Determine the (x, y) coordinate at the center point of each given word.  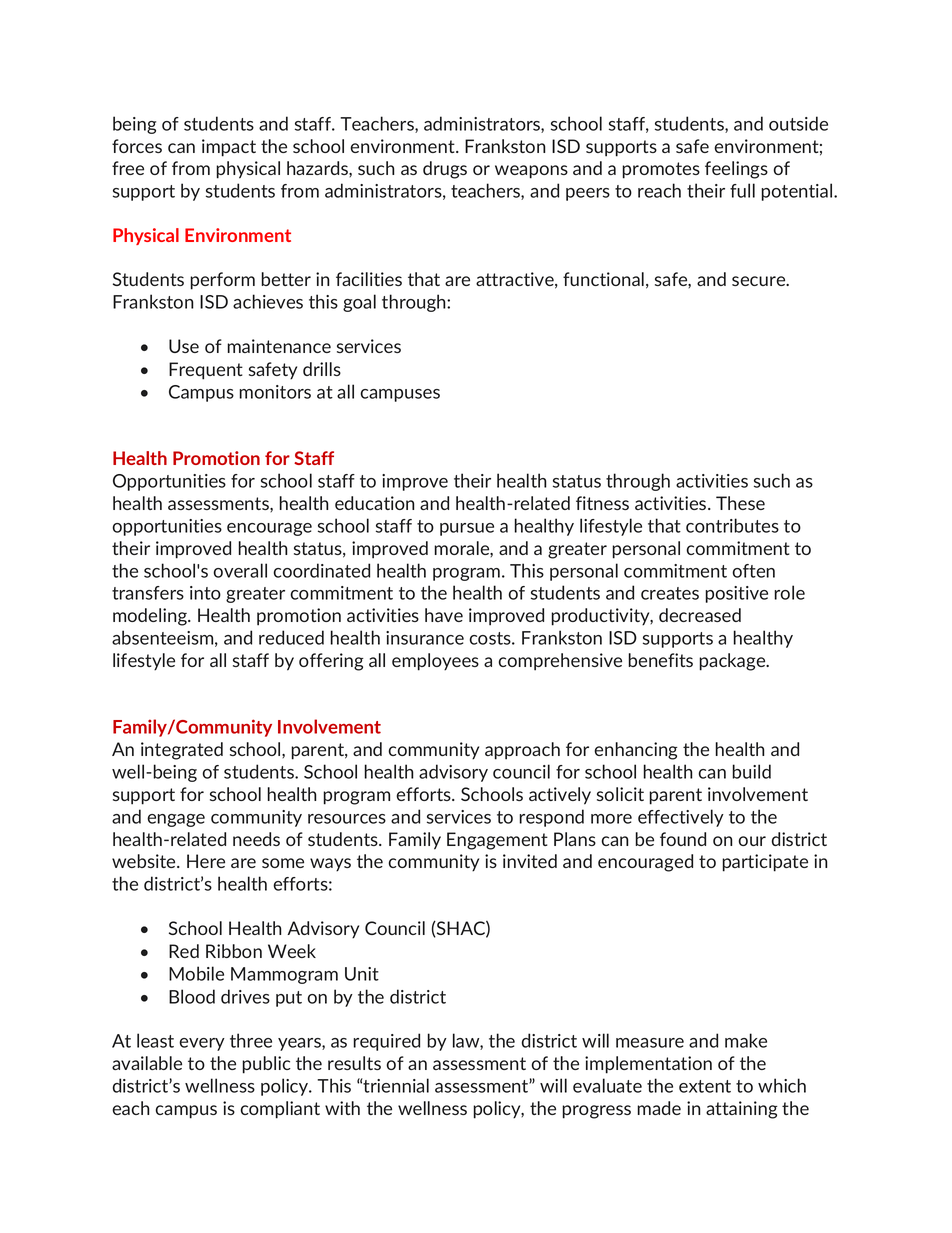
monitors (275, 392)
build (751, 771)
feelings (736, 170)
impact (229, 148)
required (386, 1042)
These (740, 503)
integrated (182, 751)
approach (522, 751)
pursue (467, 529)
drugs (445, 170)
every (202, 1044)
